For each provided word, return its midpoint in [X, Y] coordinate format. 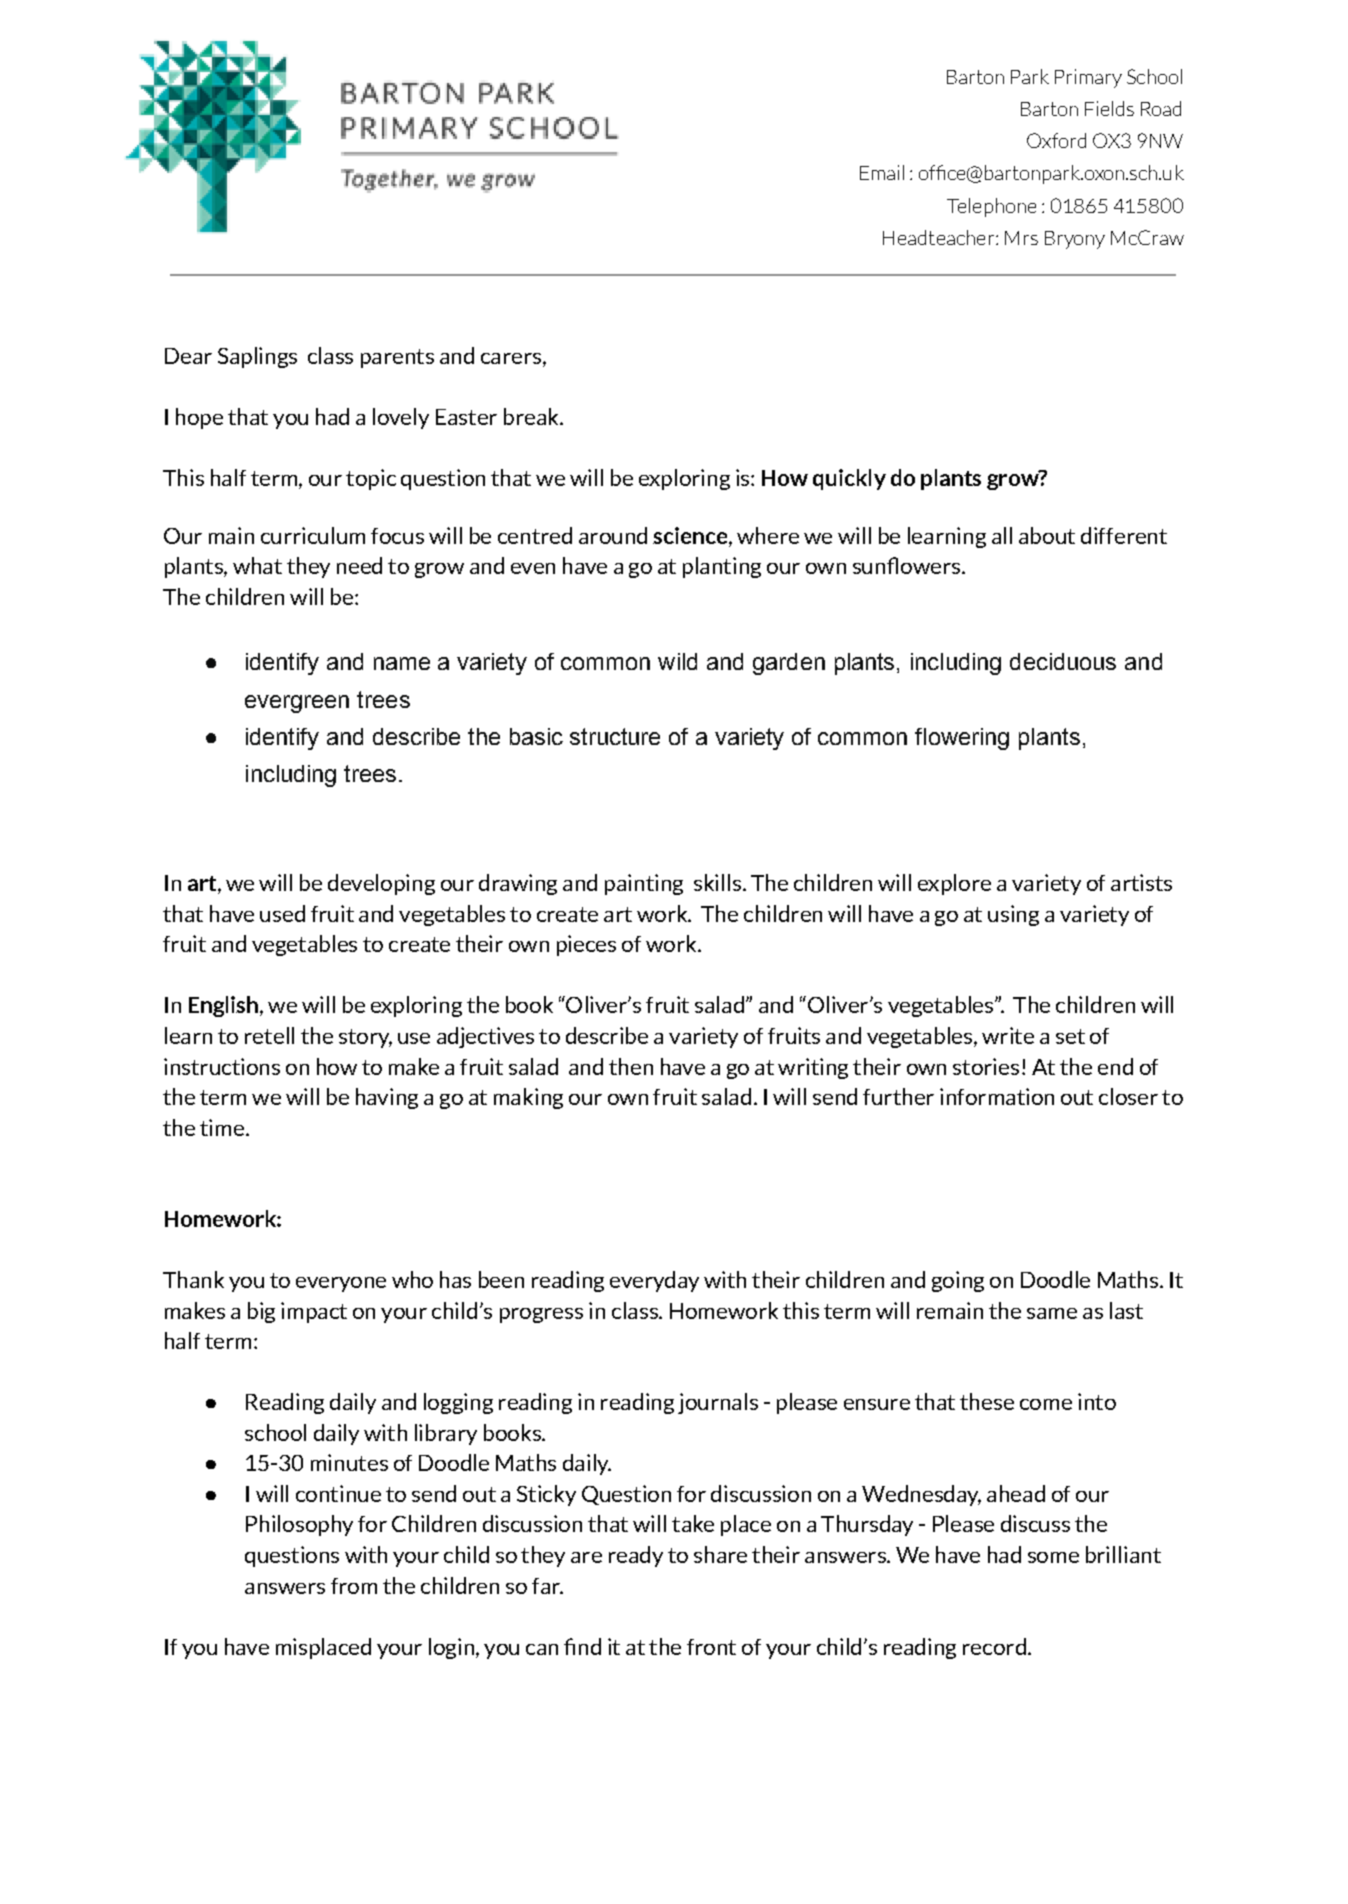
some [1053, 1557]
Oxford [1056, 140]
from [354, 1586]
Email [882, 172]
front [711, 1647]
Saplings [257, 357]
